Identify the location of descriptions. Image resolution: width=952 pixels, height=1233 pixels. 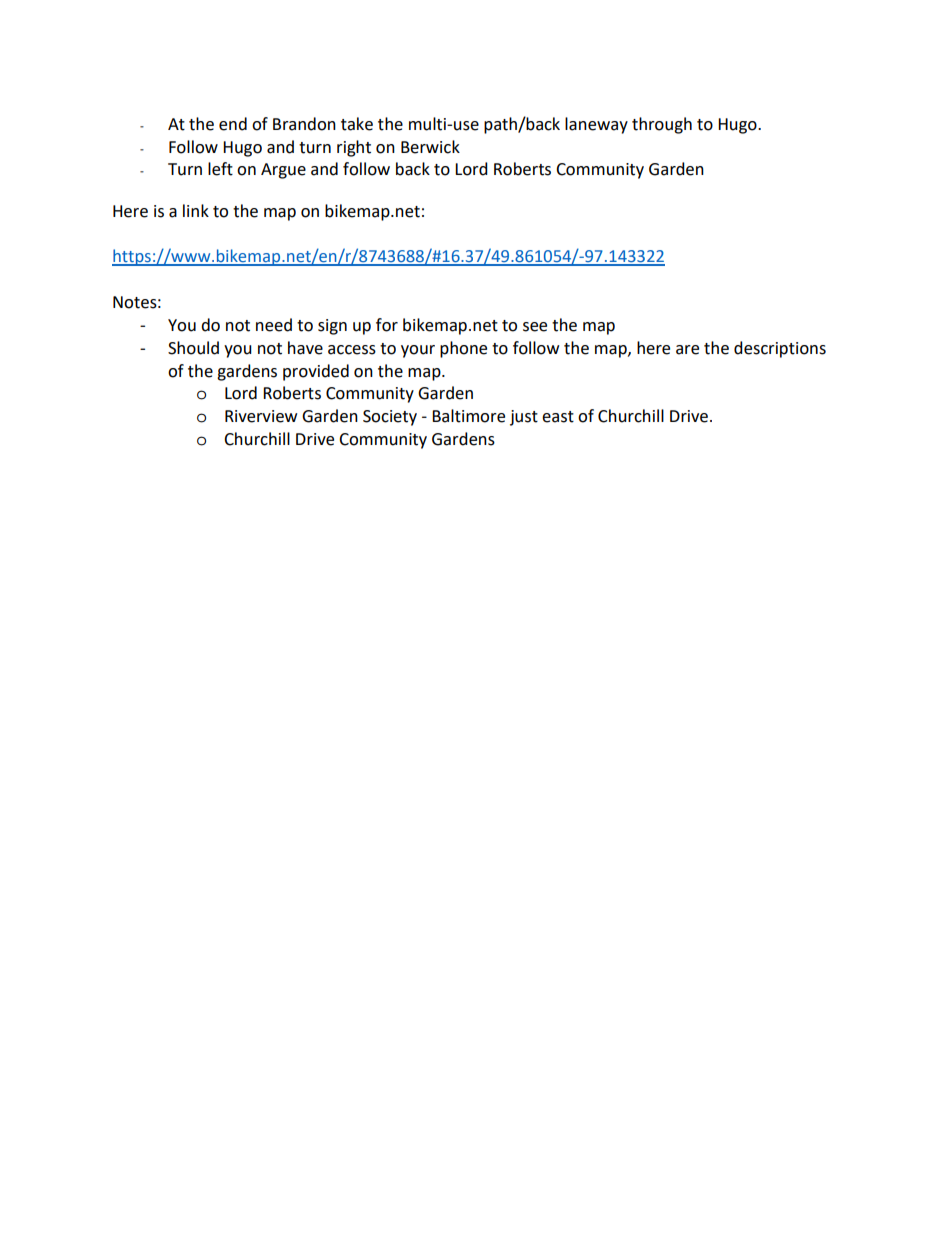
(780, 349).
